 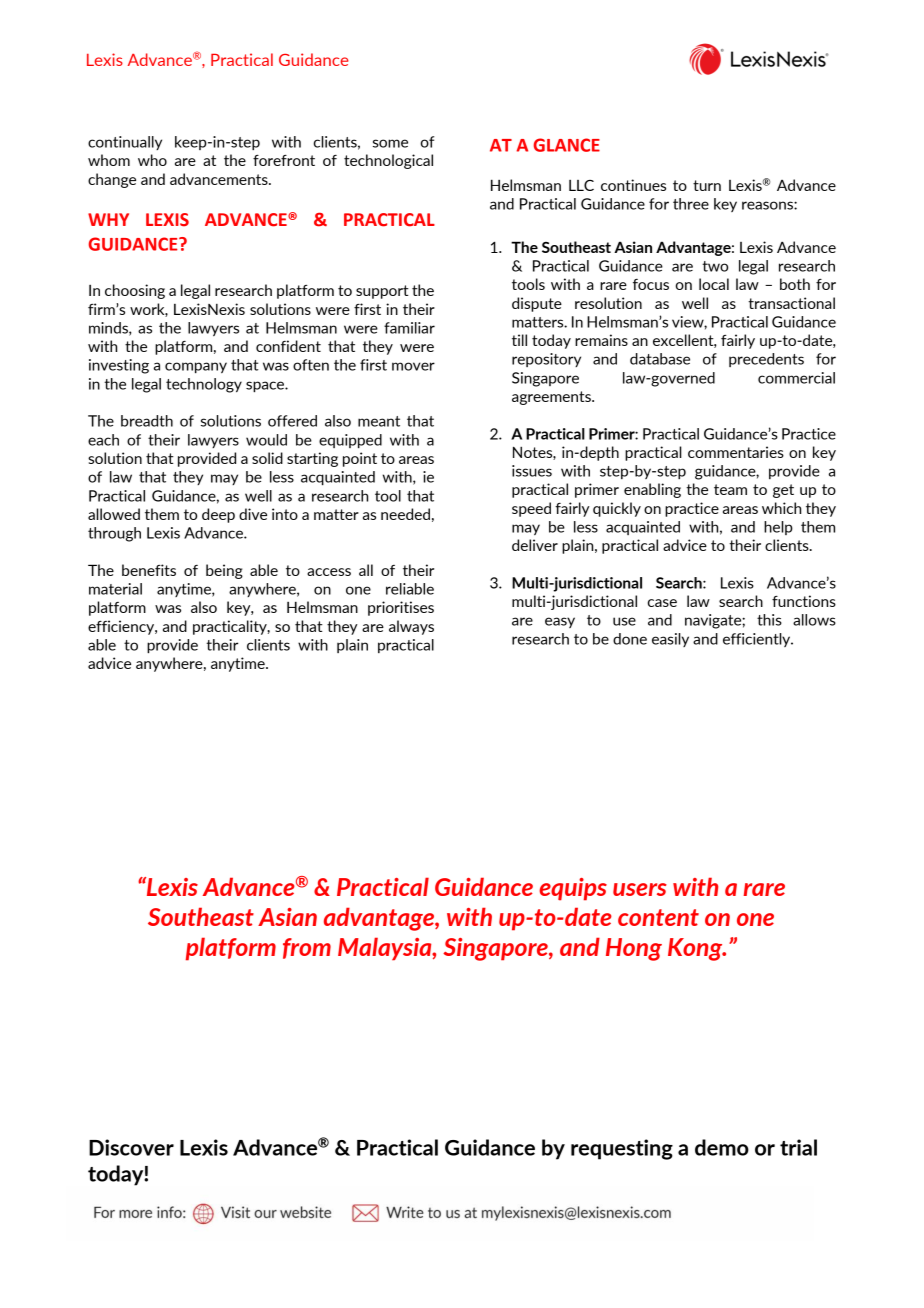 I want to click on turn, so click(x=707, y=185).
